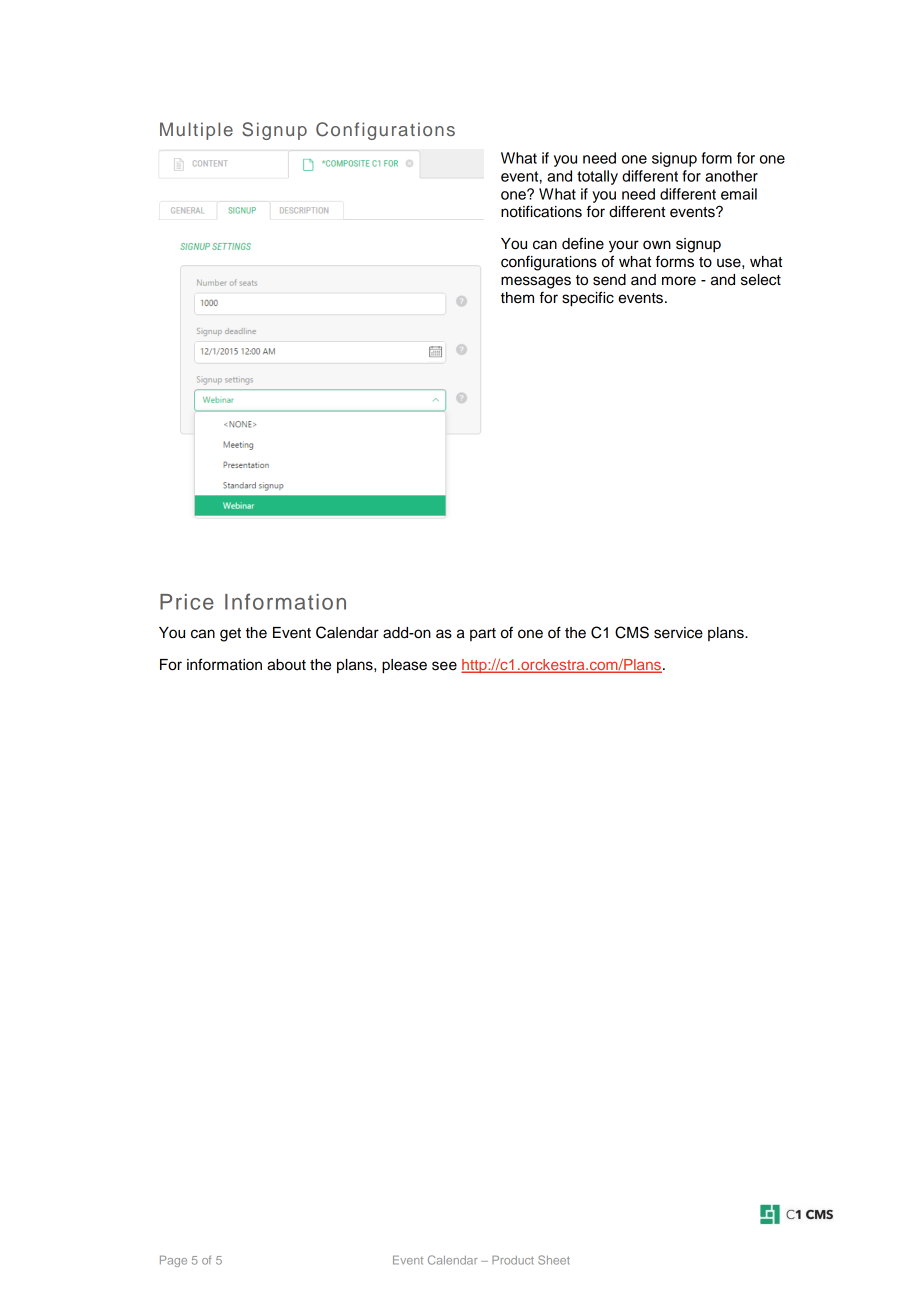 Image resolution: width=924 pixels, height=1308 pixels. I want to click on Price, so click(187, 602).
